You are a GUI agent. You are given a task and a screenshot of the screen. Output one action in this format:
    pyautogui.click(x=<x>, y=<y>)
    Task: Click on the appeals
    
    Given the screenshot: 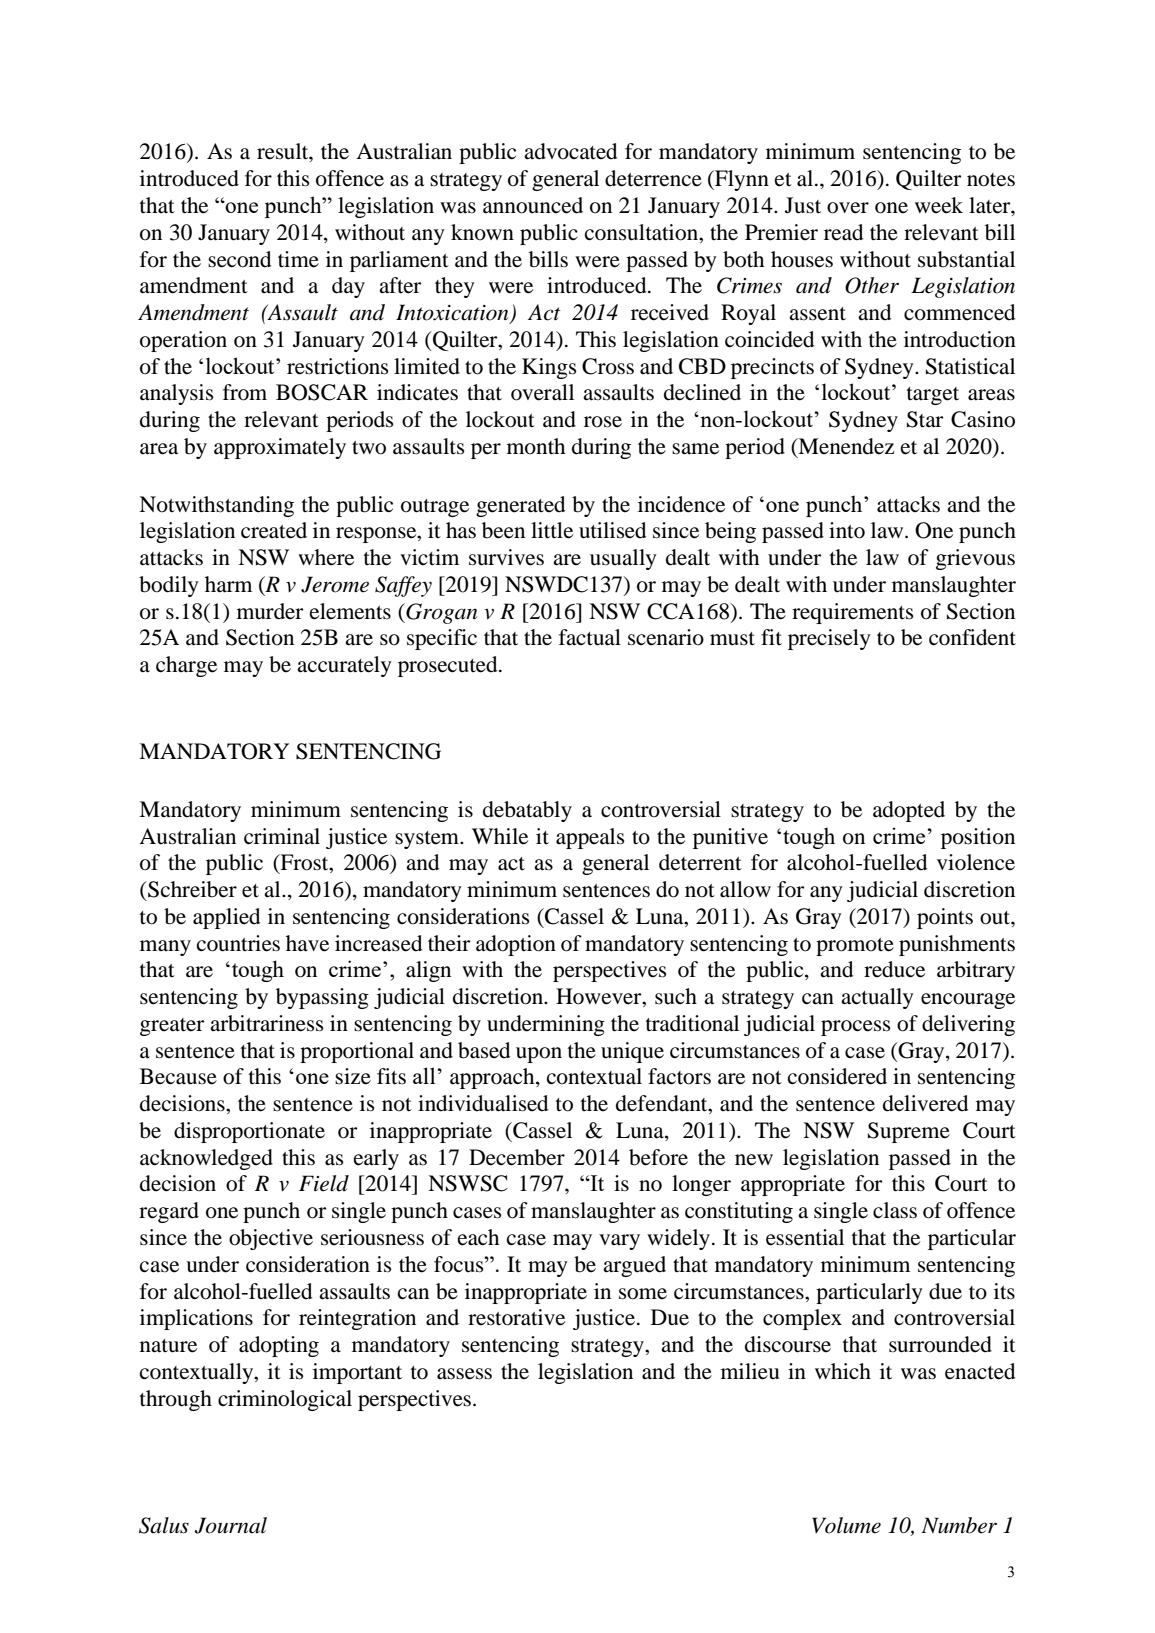 What is the action you would take?
    pyautogui.click(x=590, y=838)
